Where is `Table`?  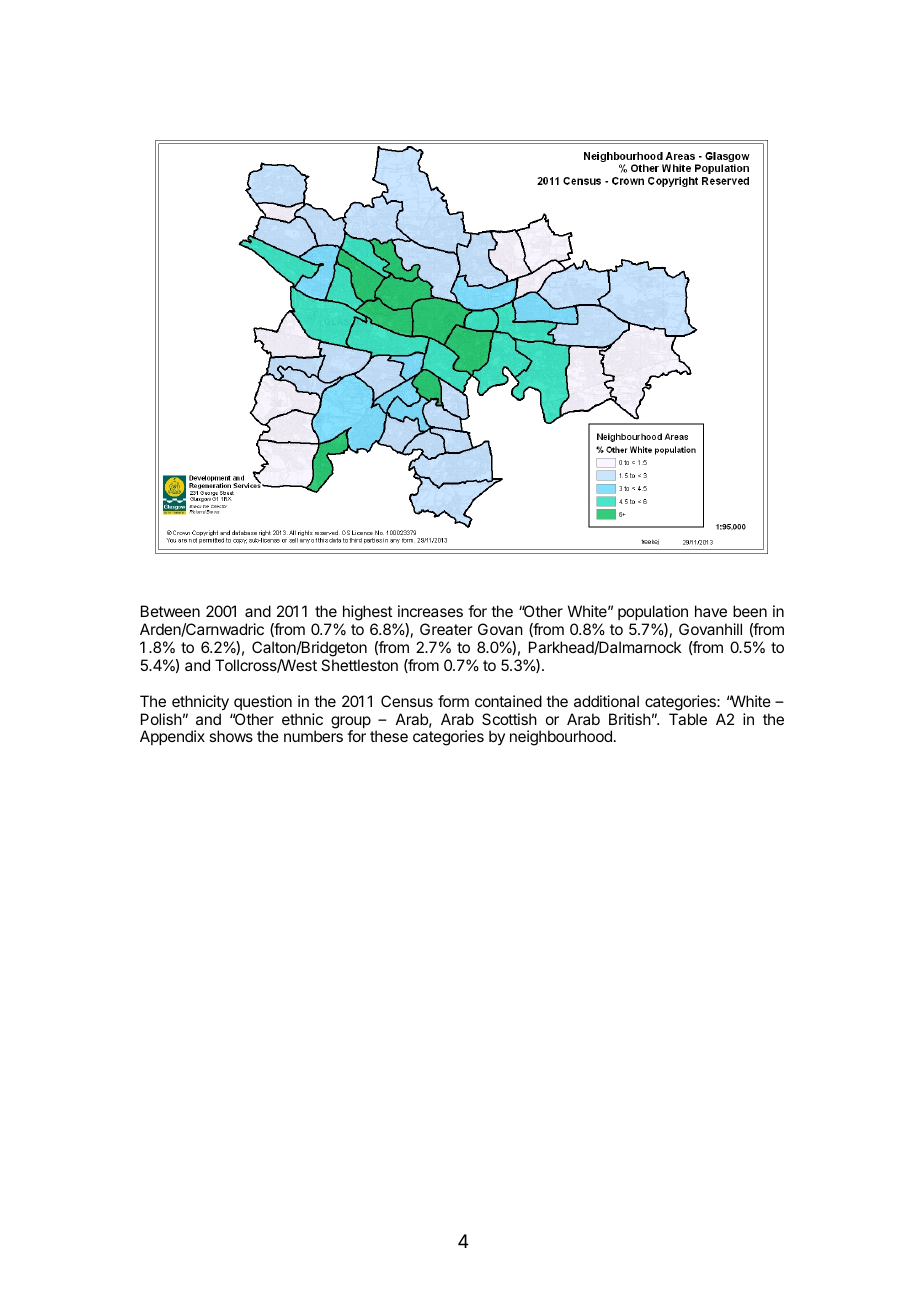
Table is located at coordinates (688, 719).
